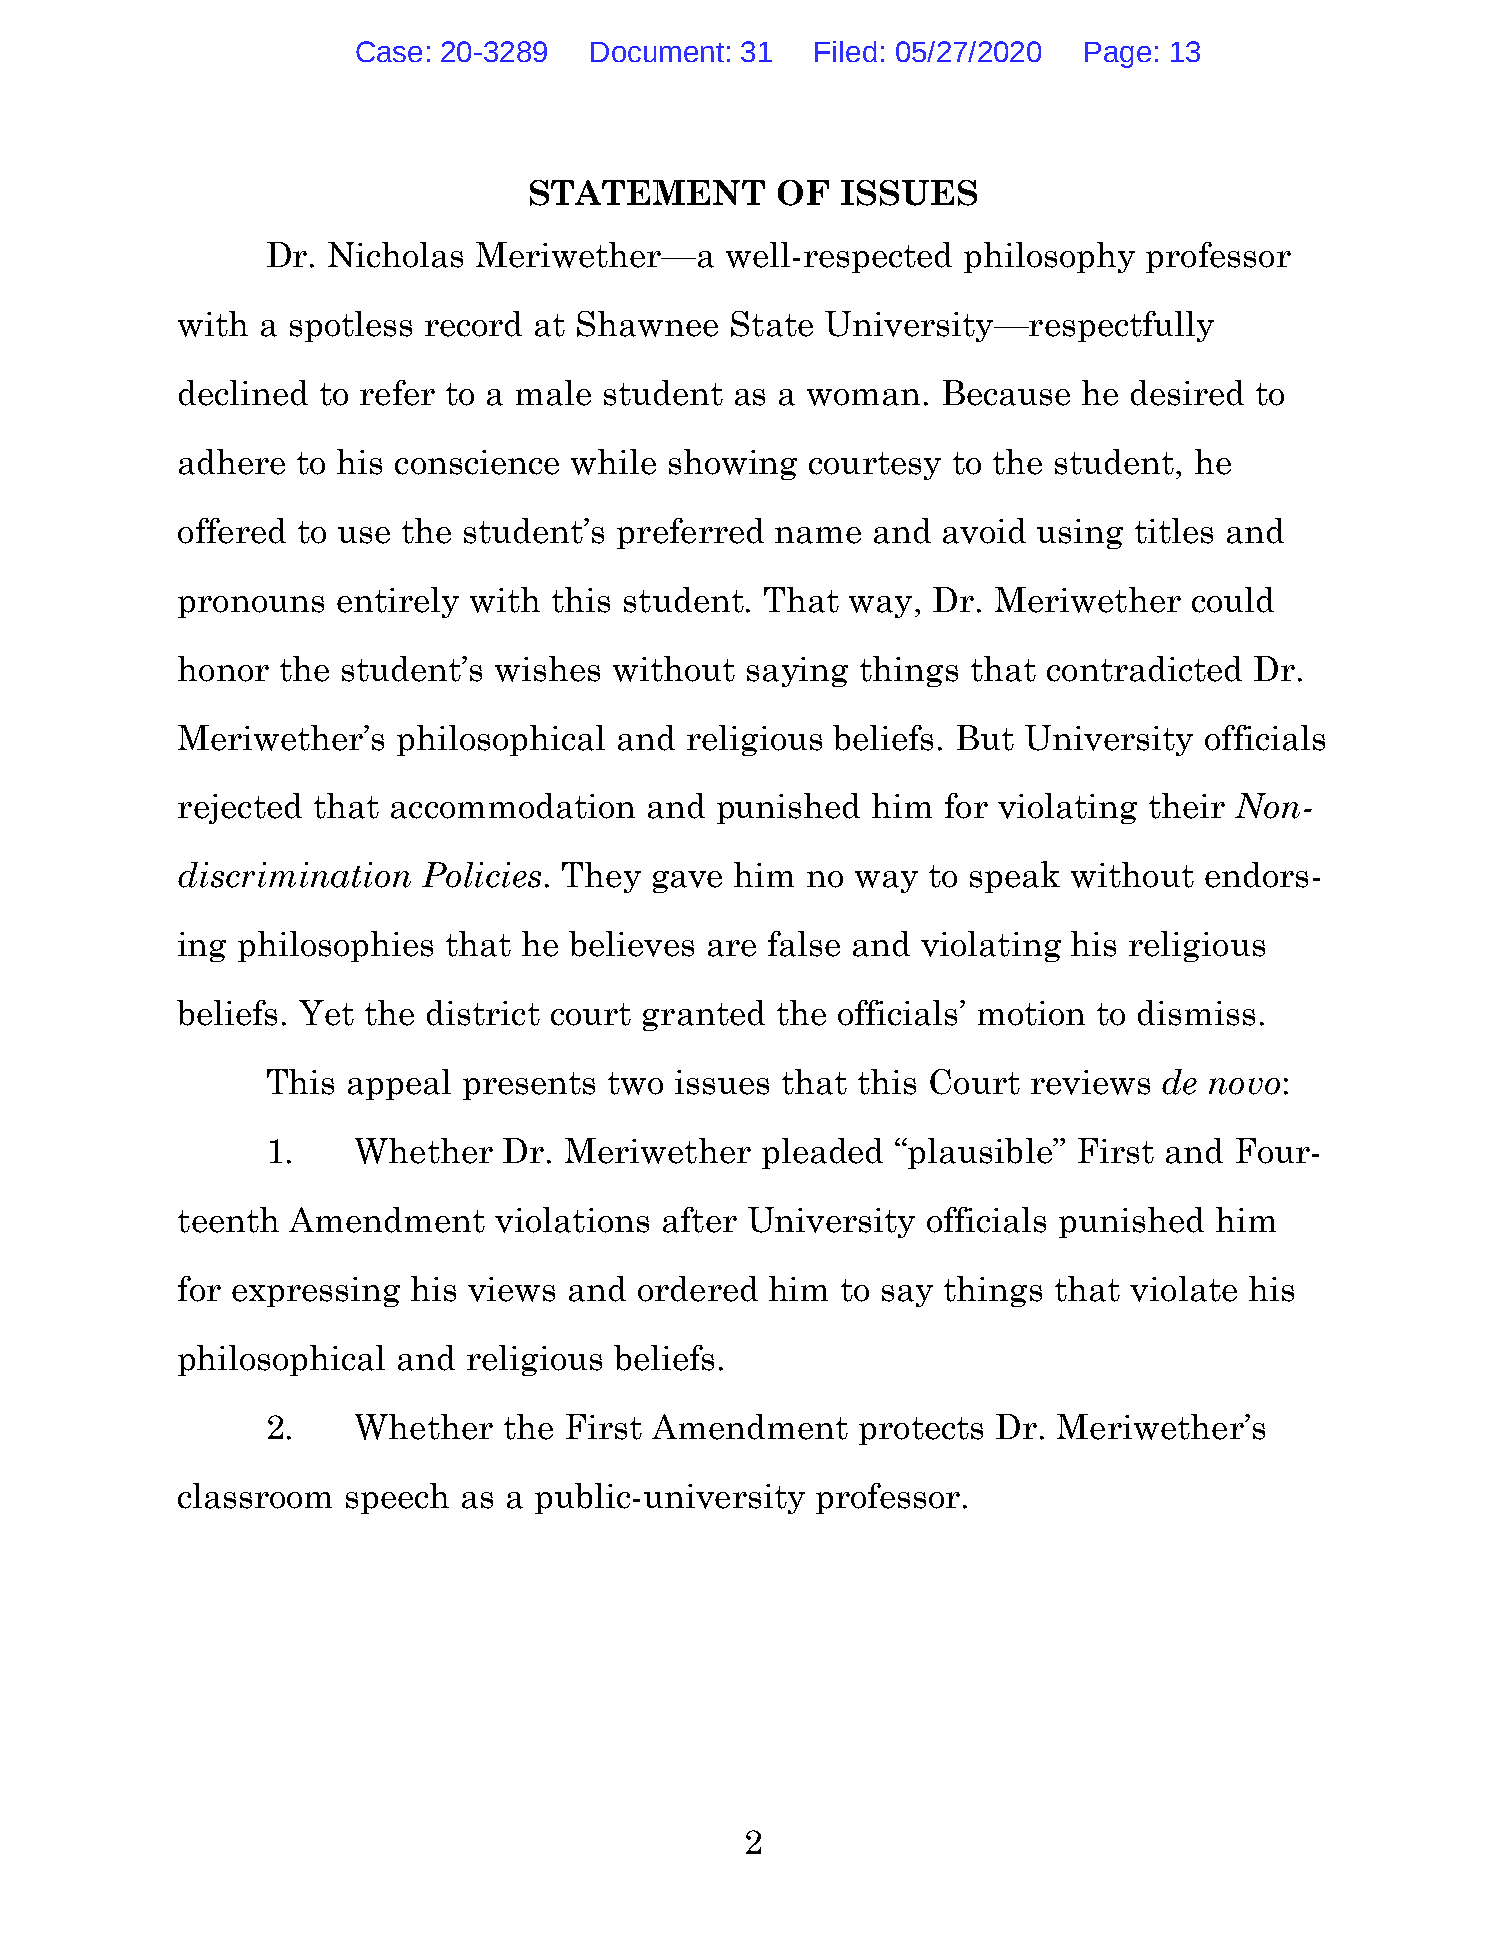  What do you see at coordinates (397, 1498) in the screenshot?
I see `speech` at bounding box center [397, 1498].
